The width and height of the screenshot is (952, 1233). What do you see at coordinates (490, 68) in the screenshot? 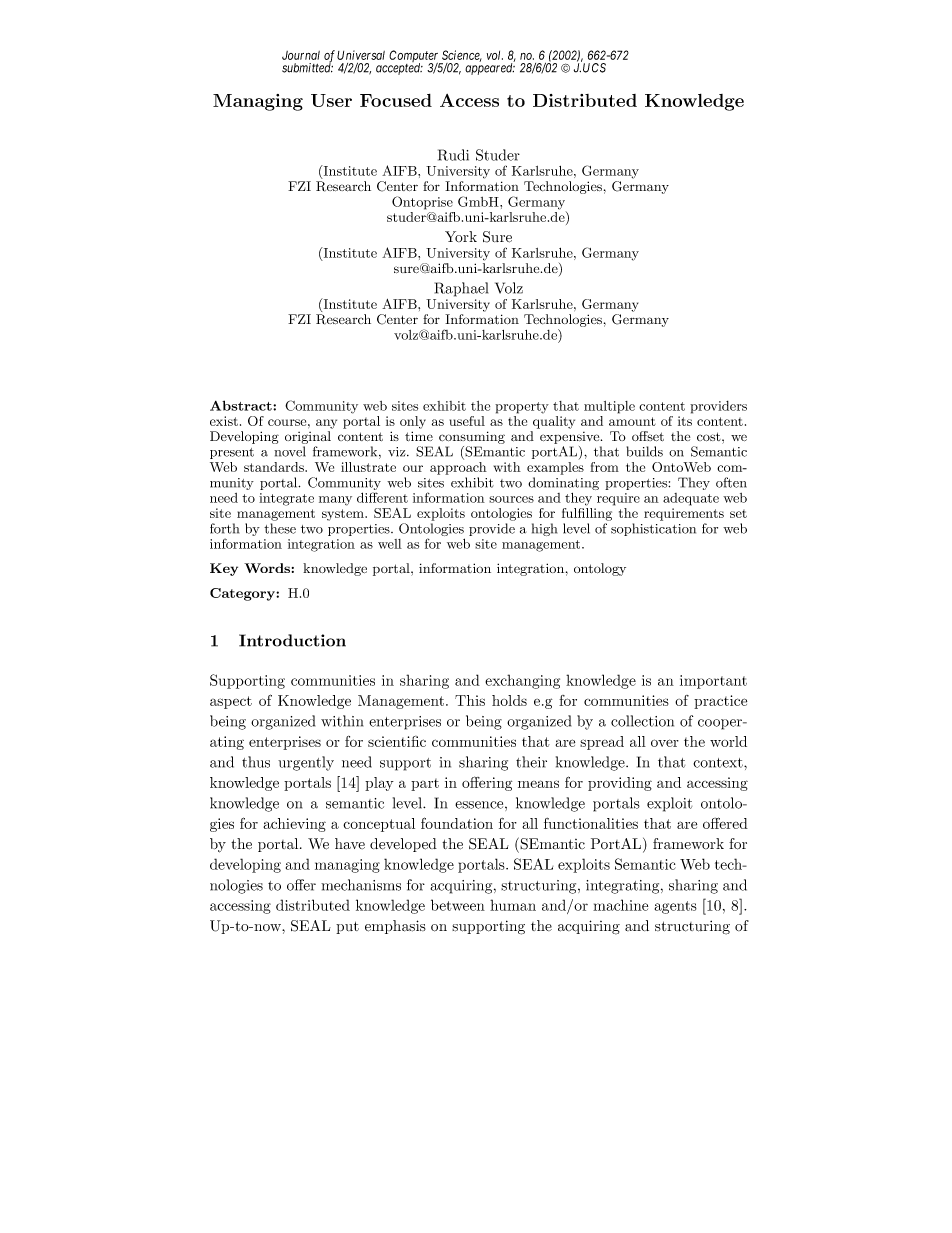
I see `appeared` at bounding box center [490, 68].
